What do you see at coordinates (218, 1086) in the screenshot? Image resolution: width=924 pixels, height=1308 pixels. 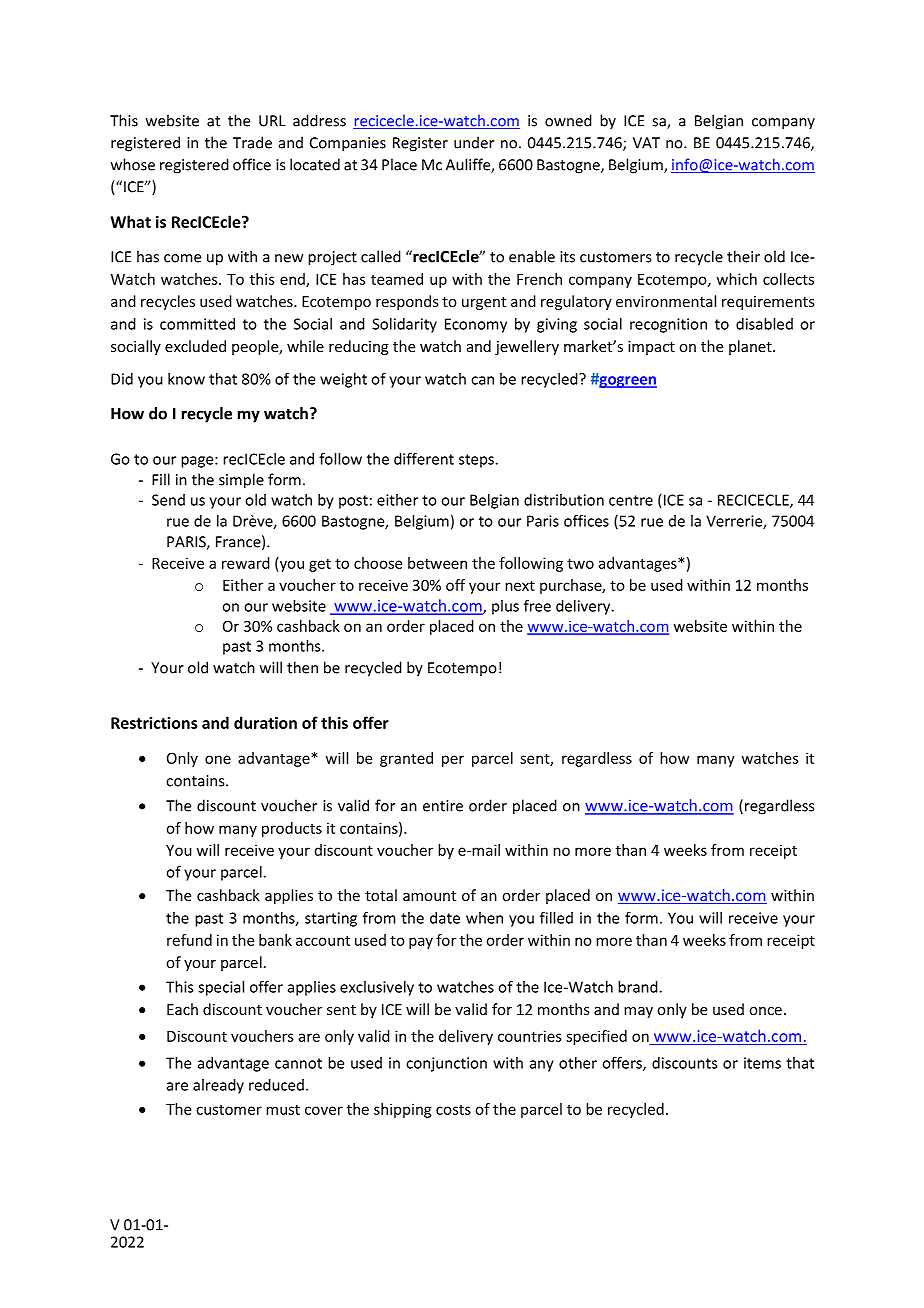 I see `already` at bounding box center [218, 1086].
